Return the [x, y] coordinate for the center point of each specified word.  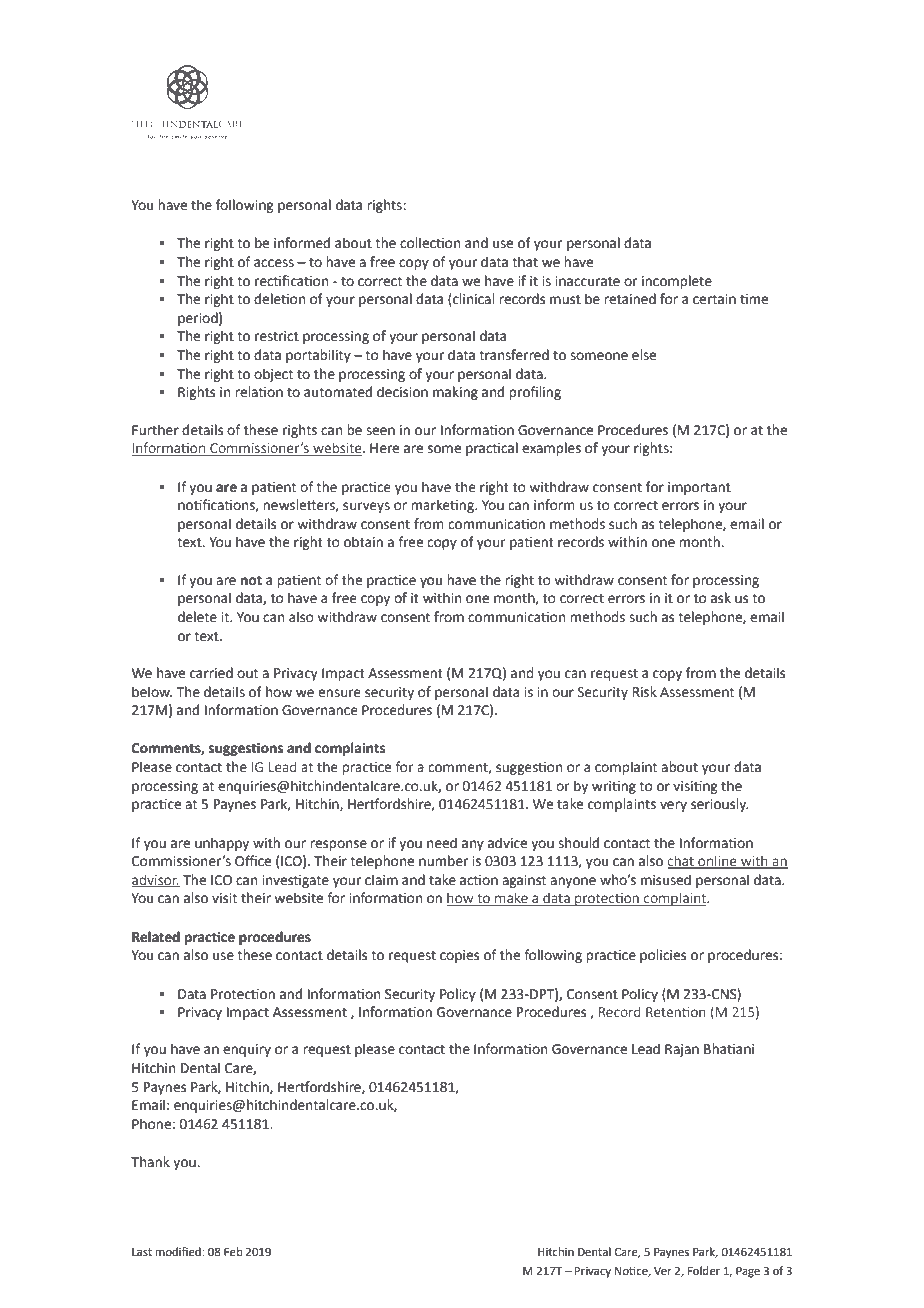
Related [156, 937]
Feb [233, 1252]
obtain [363, 542]
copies [459, 956]
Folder [704, 1271]
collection [430, 243]
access [274, 263]
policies [663, 956]
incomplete [677, 282]
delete [197, 617]
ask [721, 598]
